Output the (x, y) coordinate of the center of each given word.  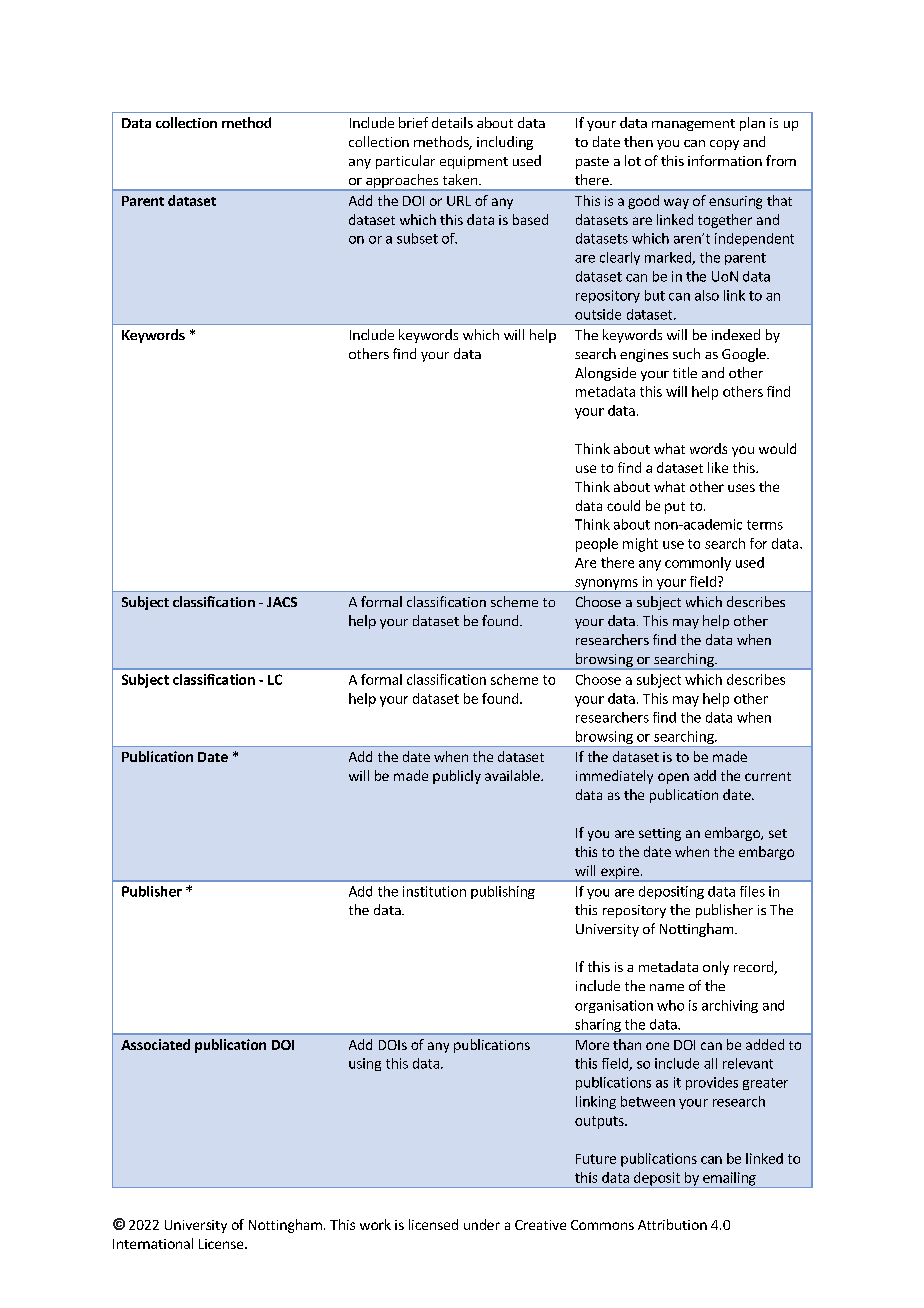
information (725, 160)
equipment (474, 162)
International (153, 1243)
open (673, 778)
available (513, 775)
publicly (457, 777)
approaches (402, 182)
